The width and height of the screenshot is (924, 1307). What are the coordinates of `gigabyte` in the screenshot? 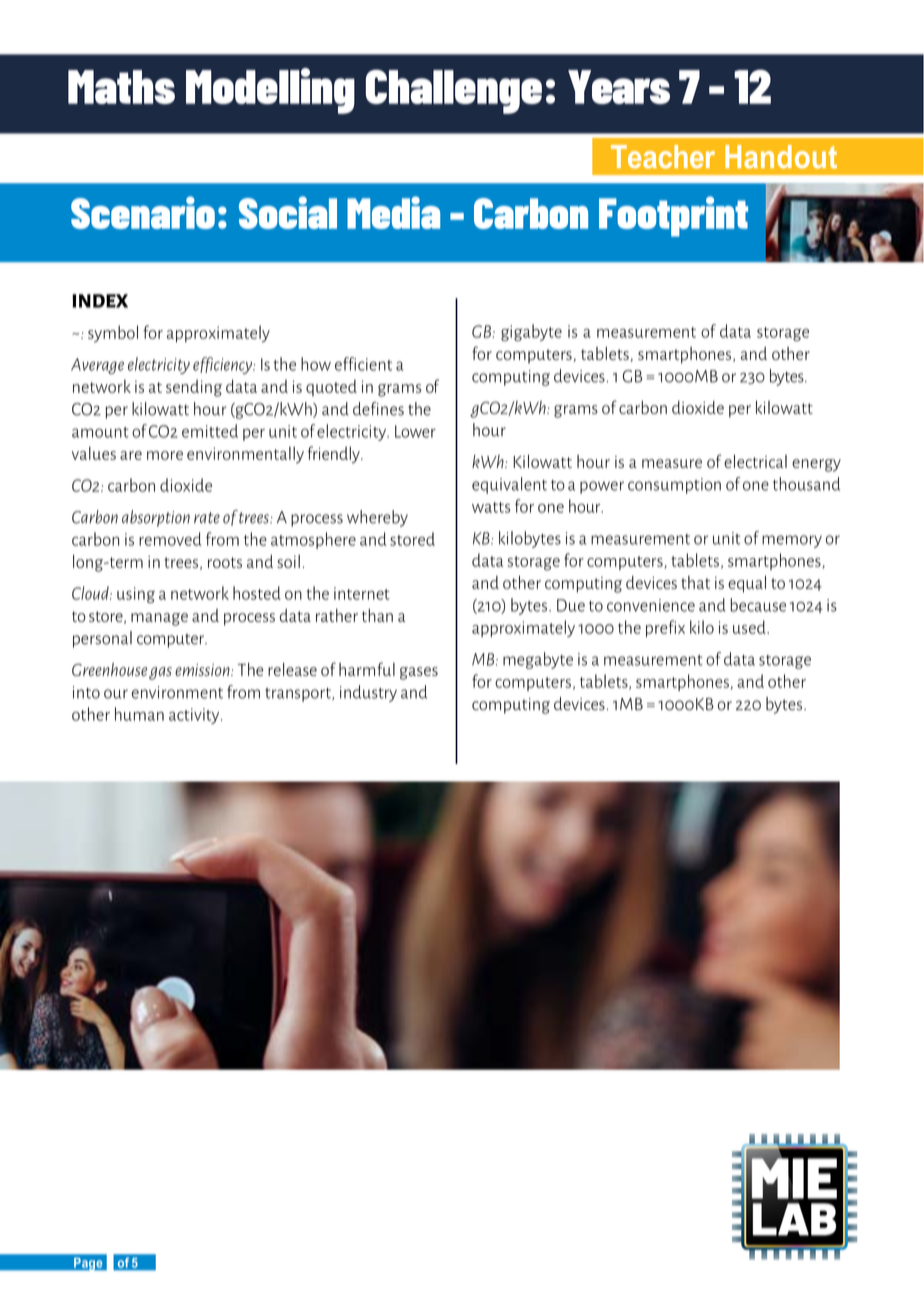 It's located at (531, 332).
